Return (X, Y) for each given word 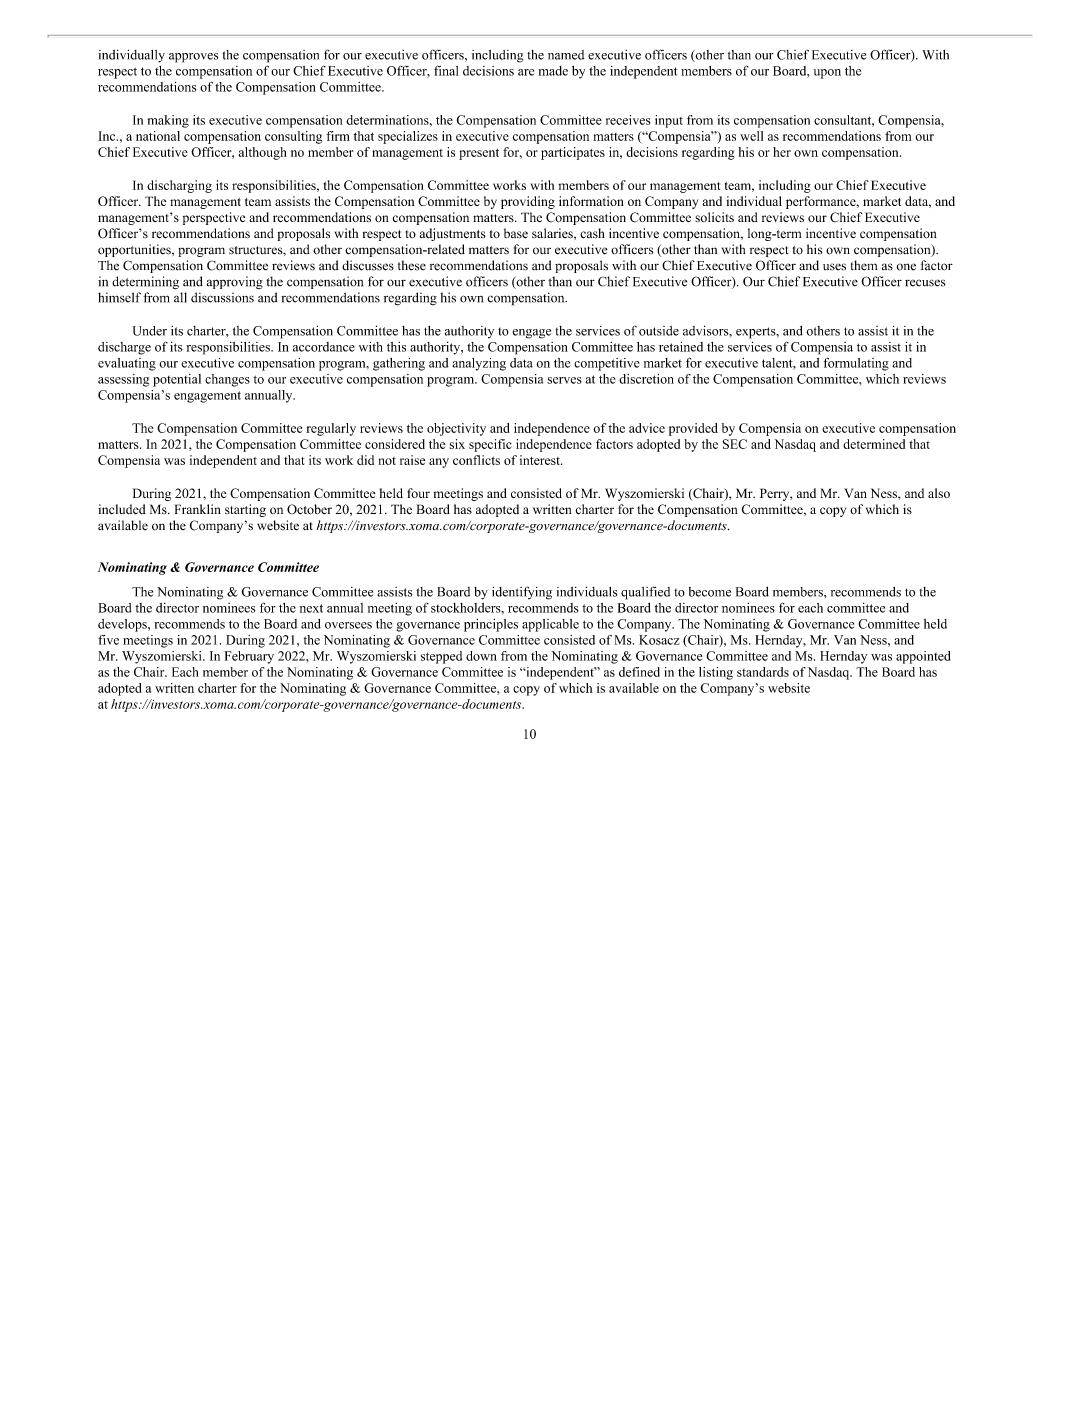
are (526, 72)
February (249, 657)
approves (193, 58)
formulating (856, 364)
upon (827, 74)
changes (227, 380)
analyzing (479, 364)
